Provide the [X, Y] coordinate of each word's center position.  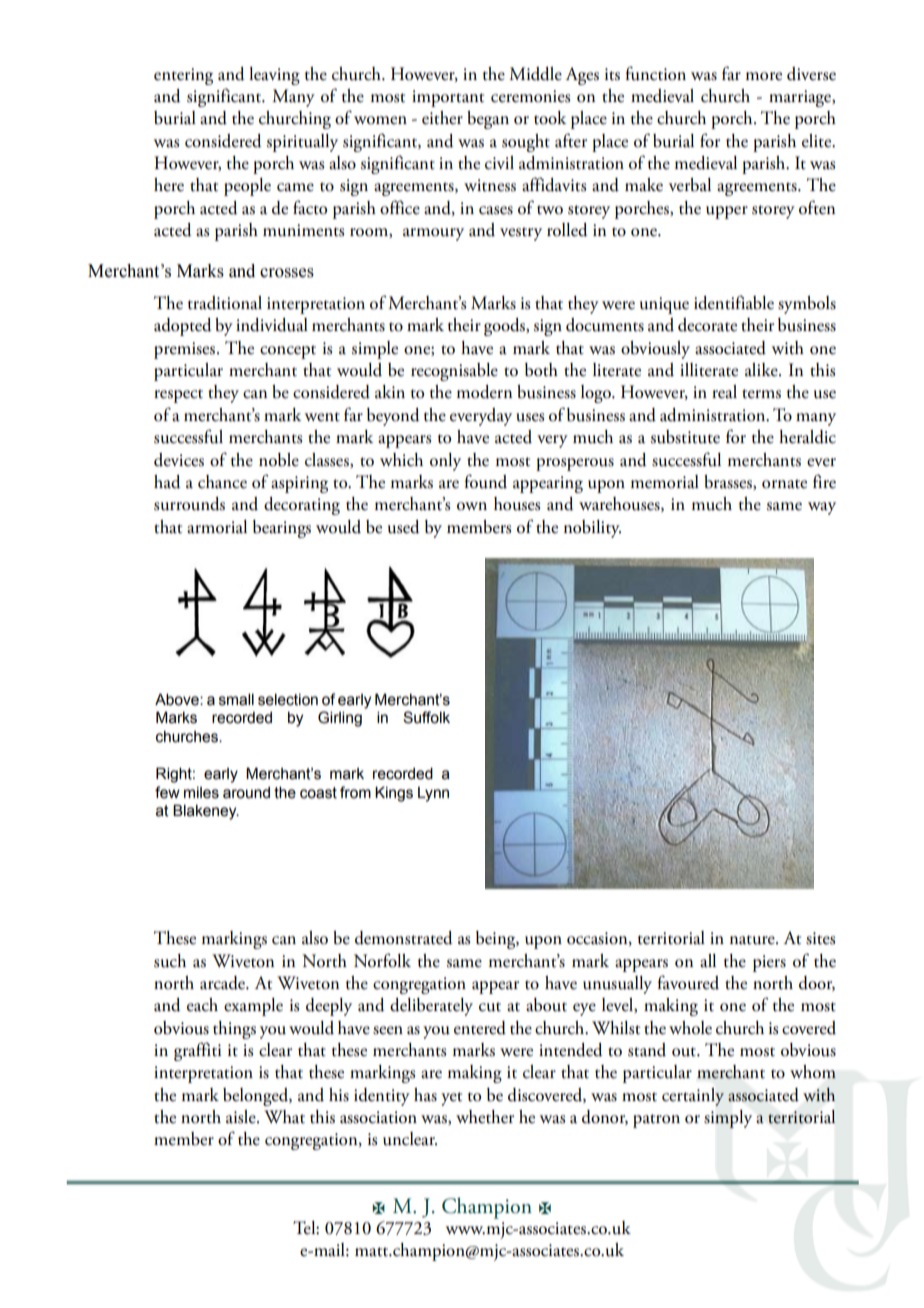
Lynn [433, 794]
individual [272, 325]
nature [753, 940]
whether [485, 1117]
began [488, 120]
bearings [282, 529]
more [764, 76]
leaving [274, 76]
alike [762, 370]
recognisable [454, 372]
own [472, 506]
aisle [242, 1117]
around [246, 793]
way [822, 508]
